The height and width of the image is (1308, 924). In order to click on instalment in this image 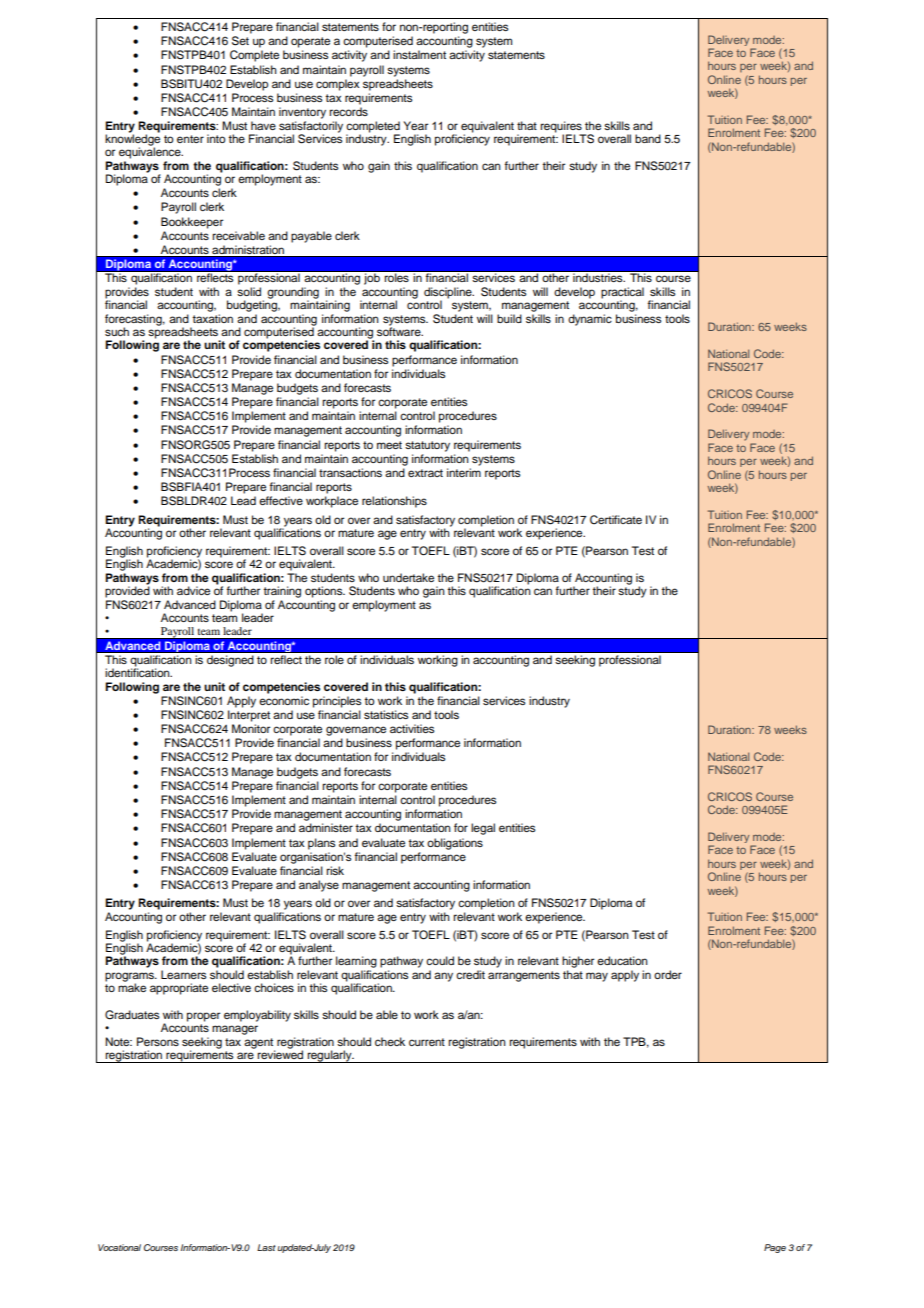, I will do `click(419, 54)`.
